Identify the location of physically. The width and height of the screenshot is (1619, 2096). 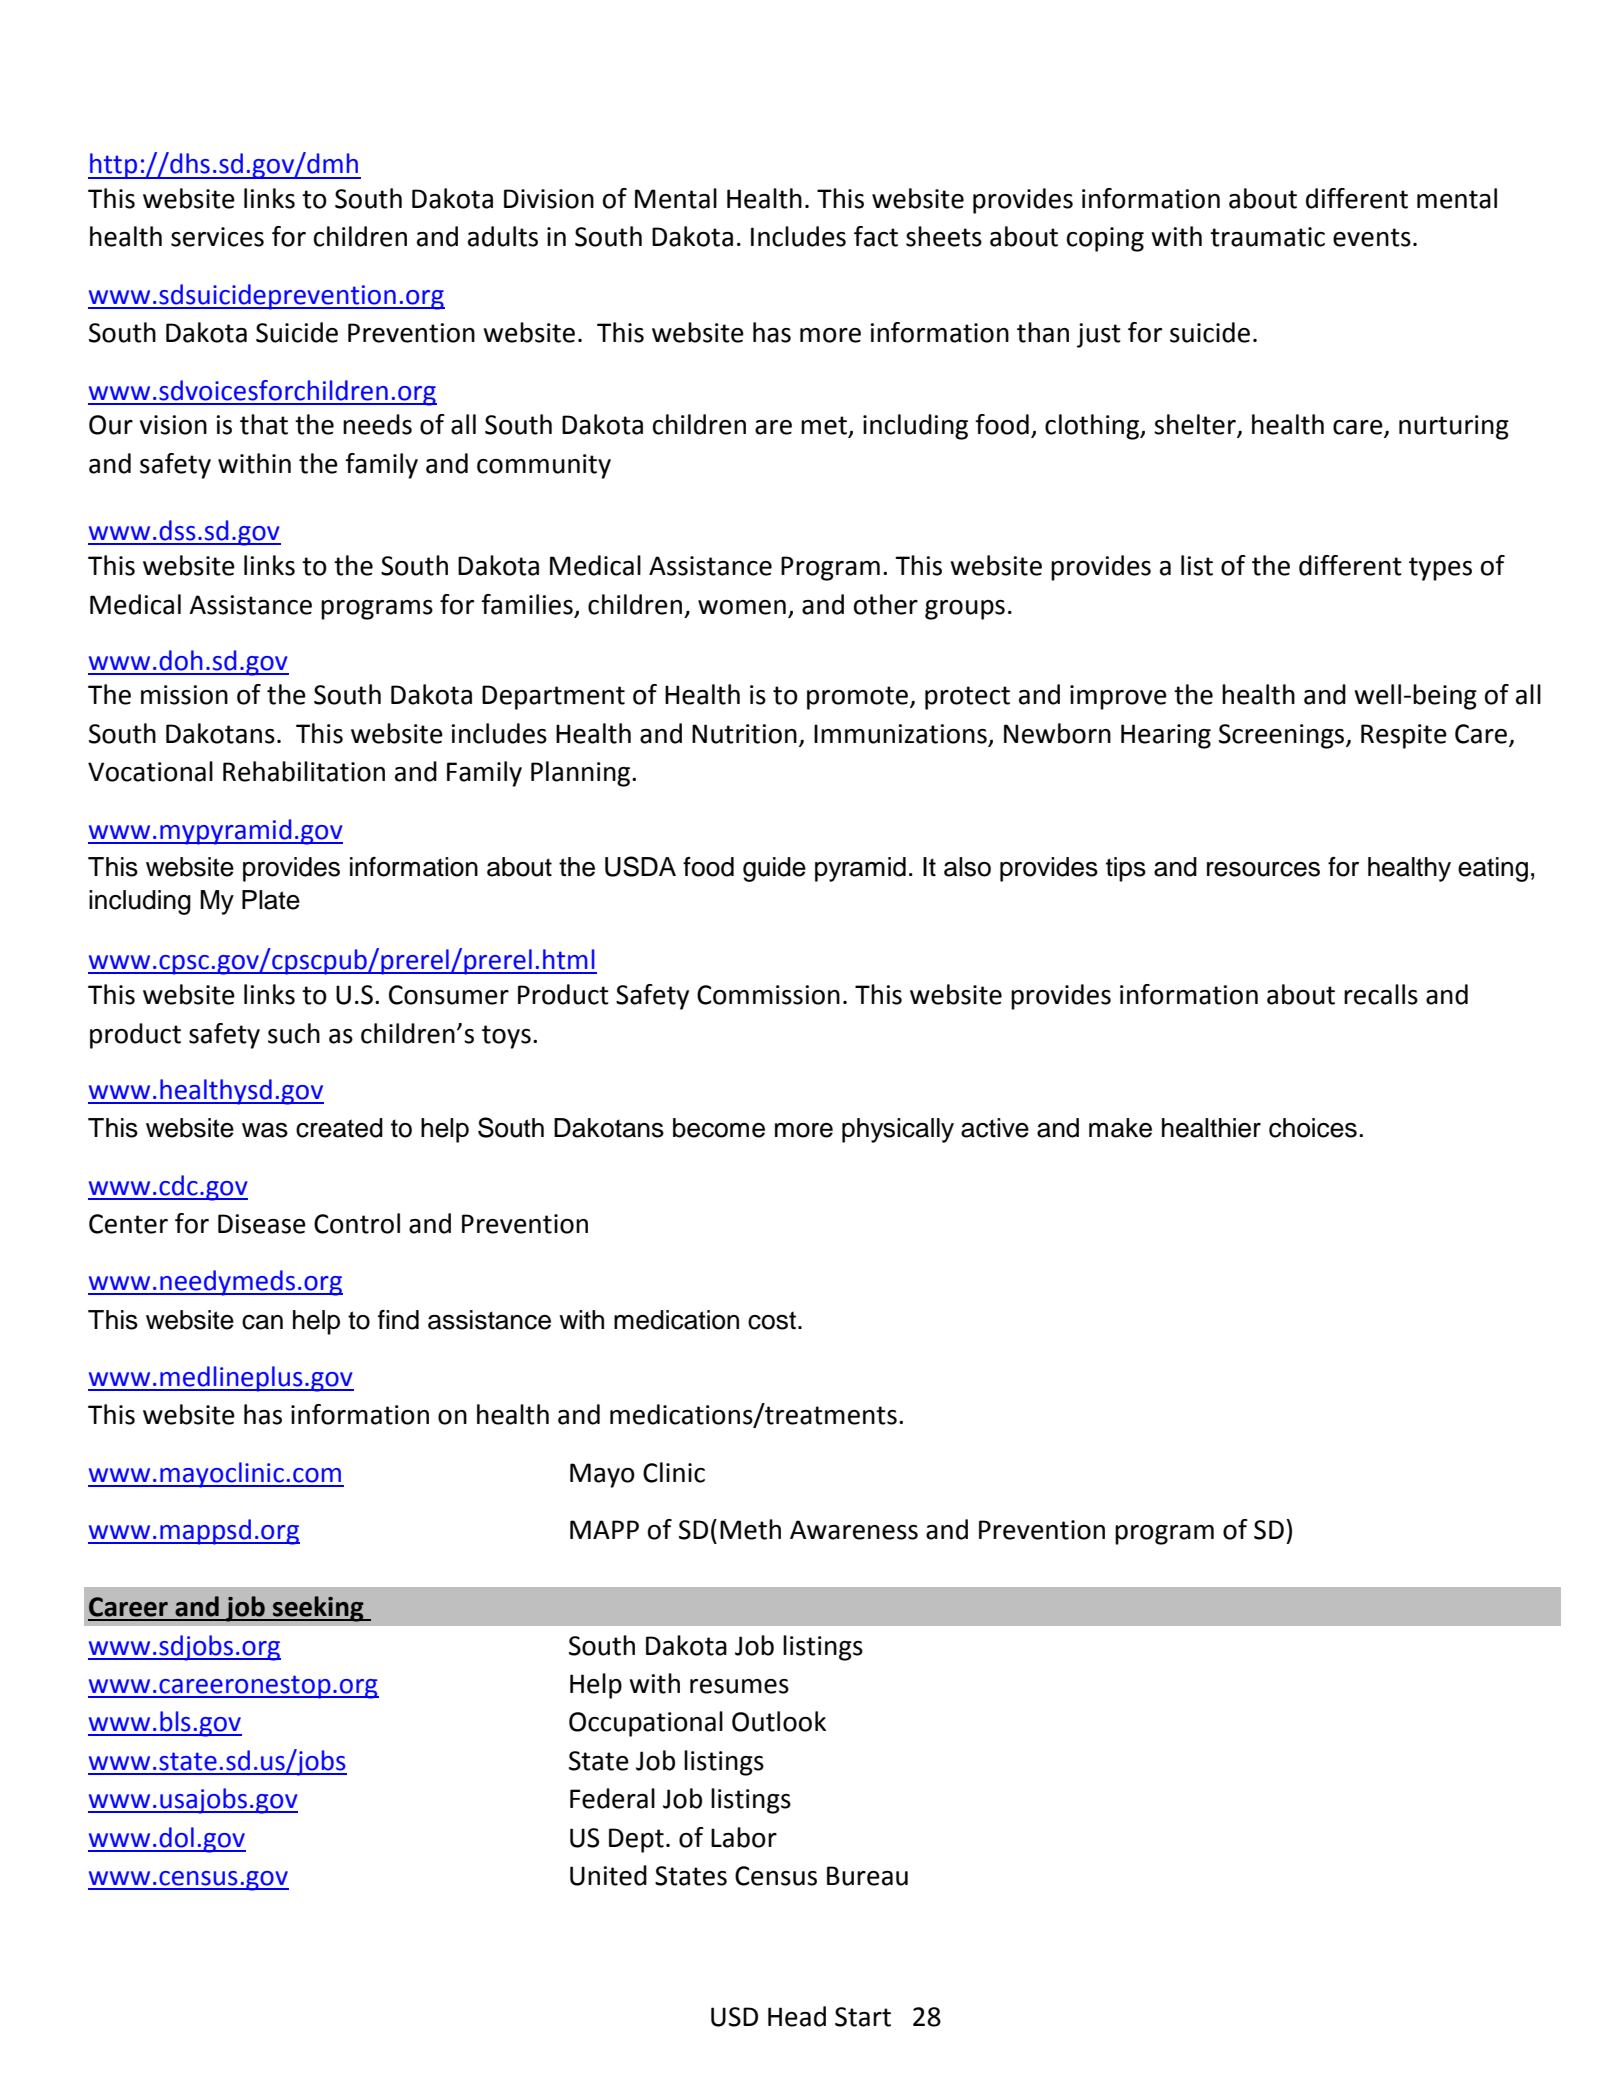
(898, 1130).
